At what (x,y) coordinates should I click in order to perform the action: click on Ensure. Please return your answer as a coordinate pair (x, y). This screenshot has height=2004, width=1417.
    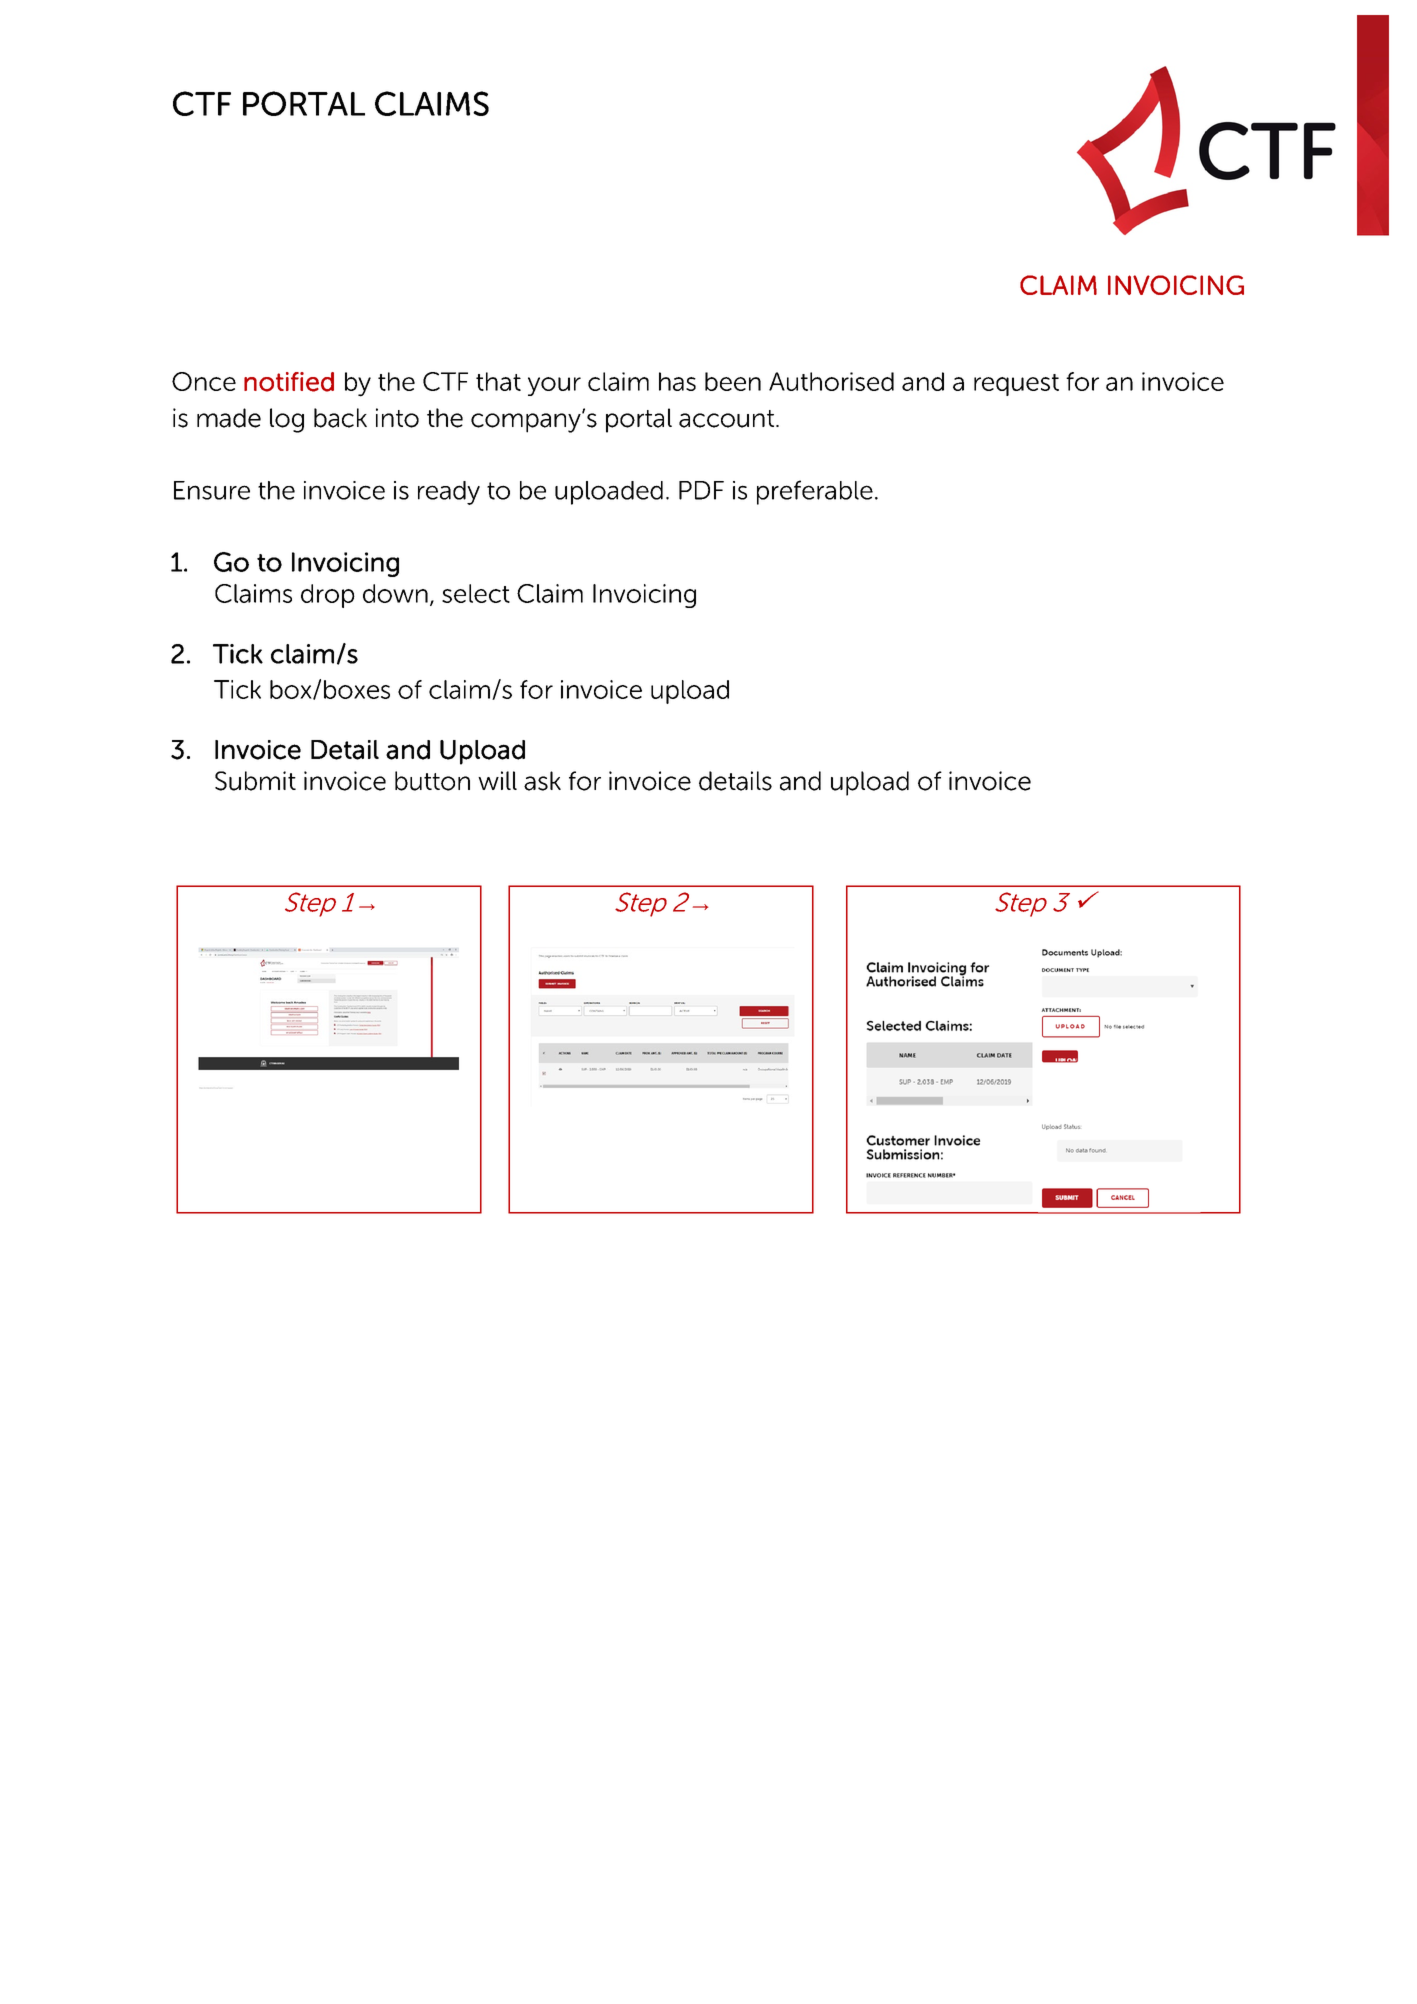
    Looking at the image, I should click on (212, 490).
